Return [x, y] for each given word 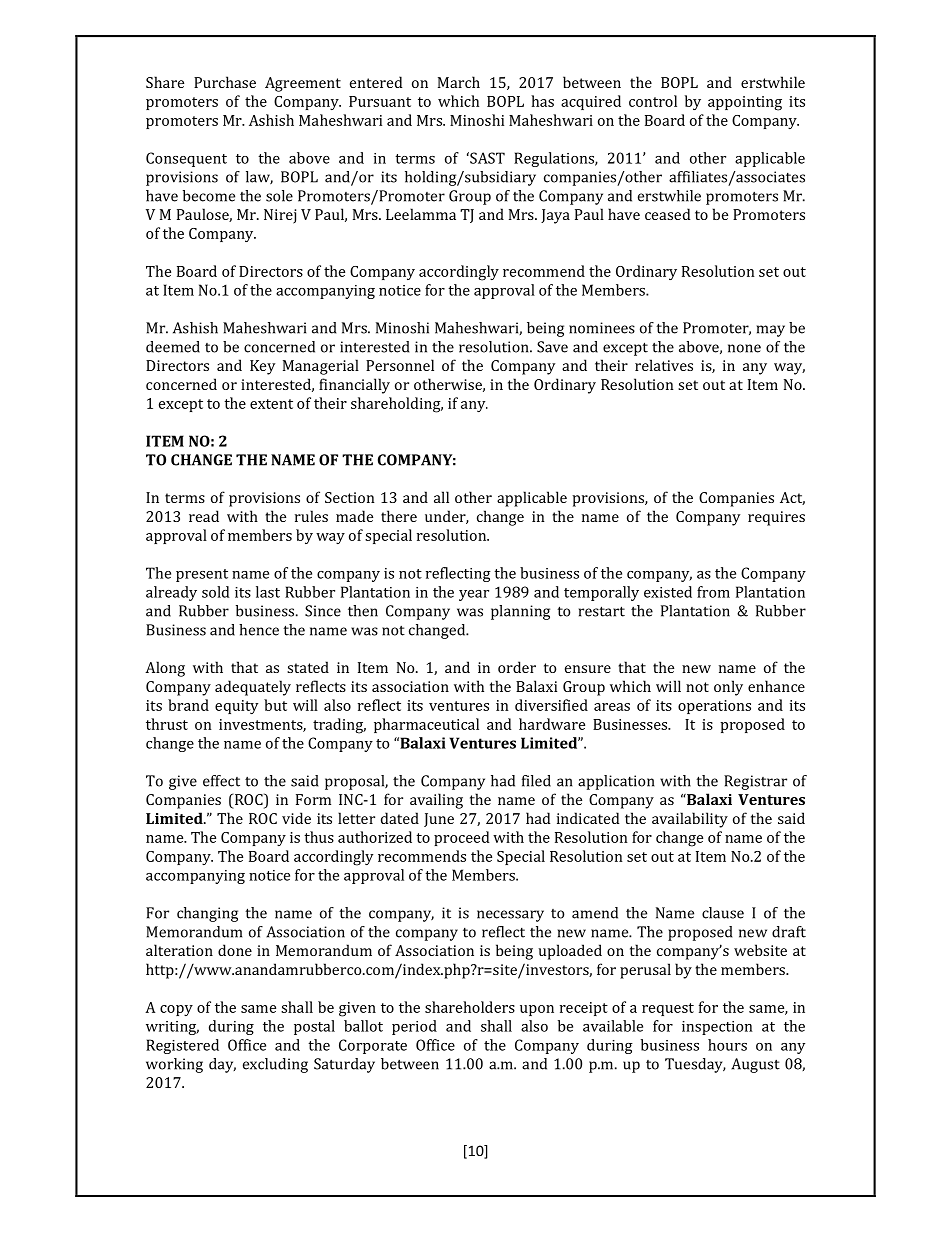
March [459, 82]
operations [714, 707]
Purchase [225, 82]
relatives [664, 365]
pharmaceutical [426, 725]
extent [271, 404]
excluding [275, 1065]
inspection [717, 1028]
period [414, 1027]
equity [236, 707]
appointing [745, 103]
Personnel [400, 365]
